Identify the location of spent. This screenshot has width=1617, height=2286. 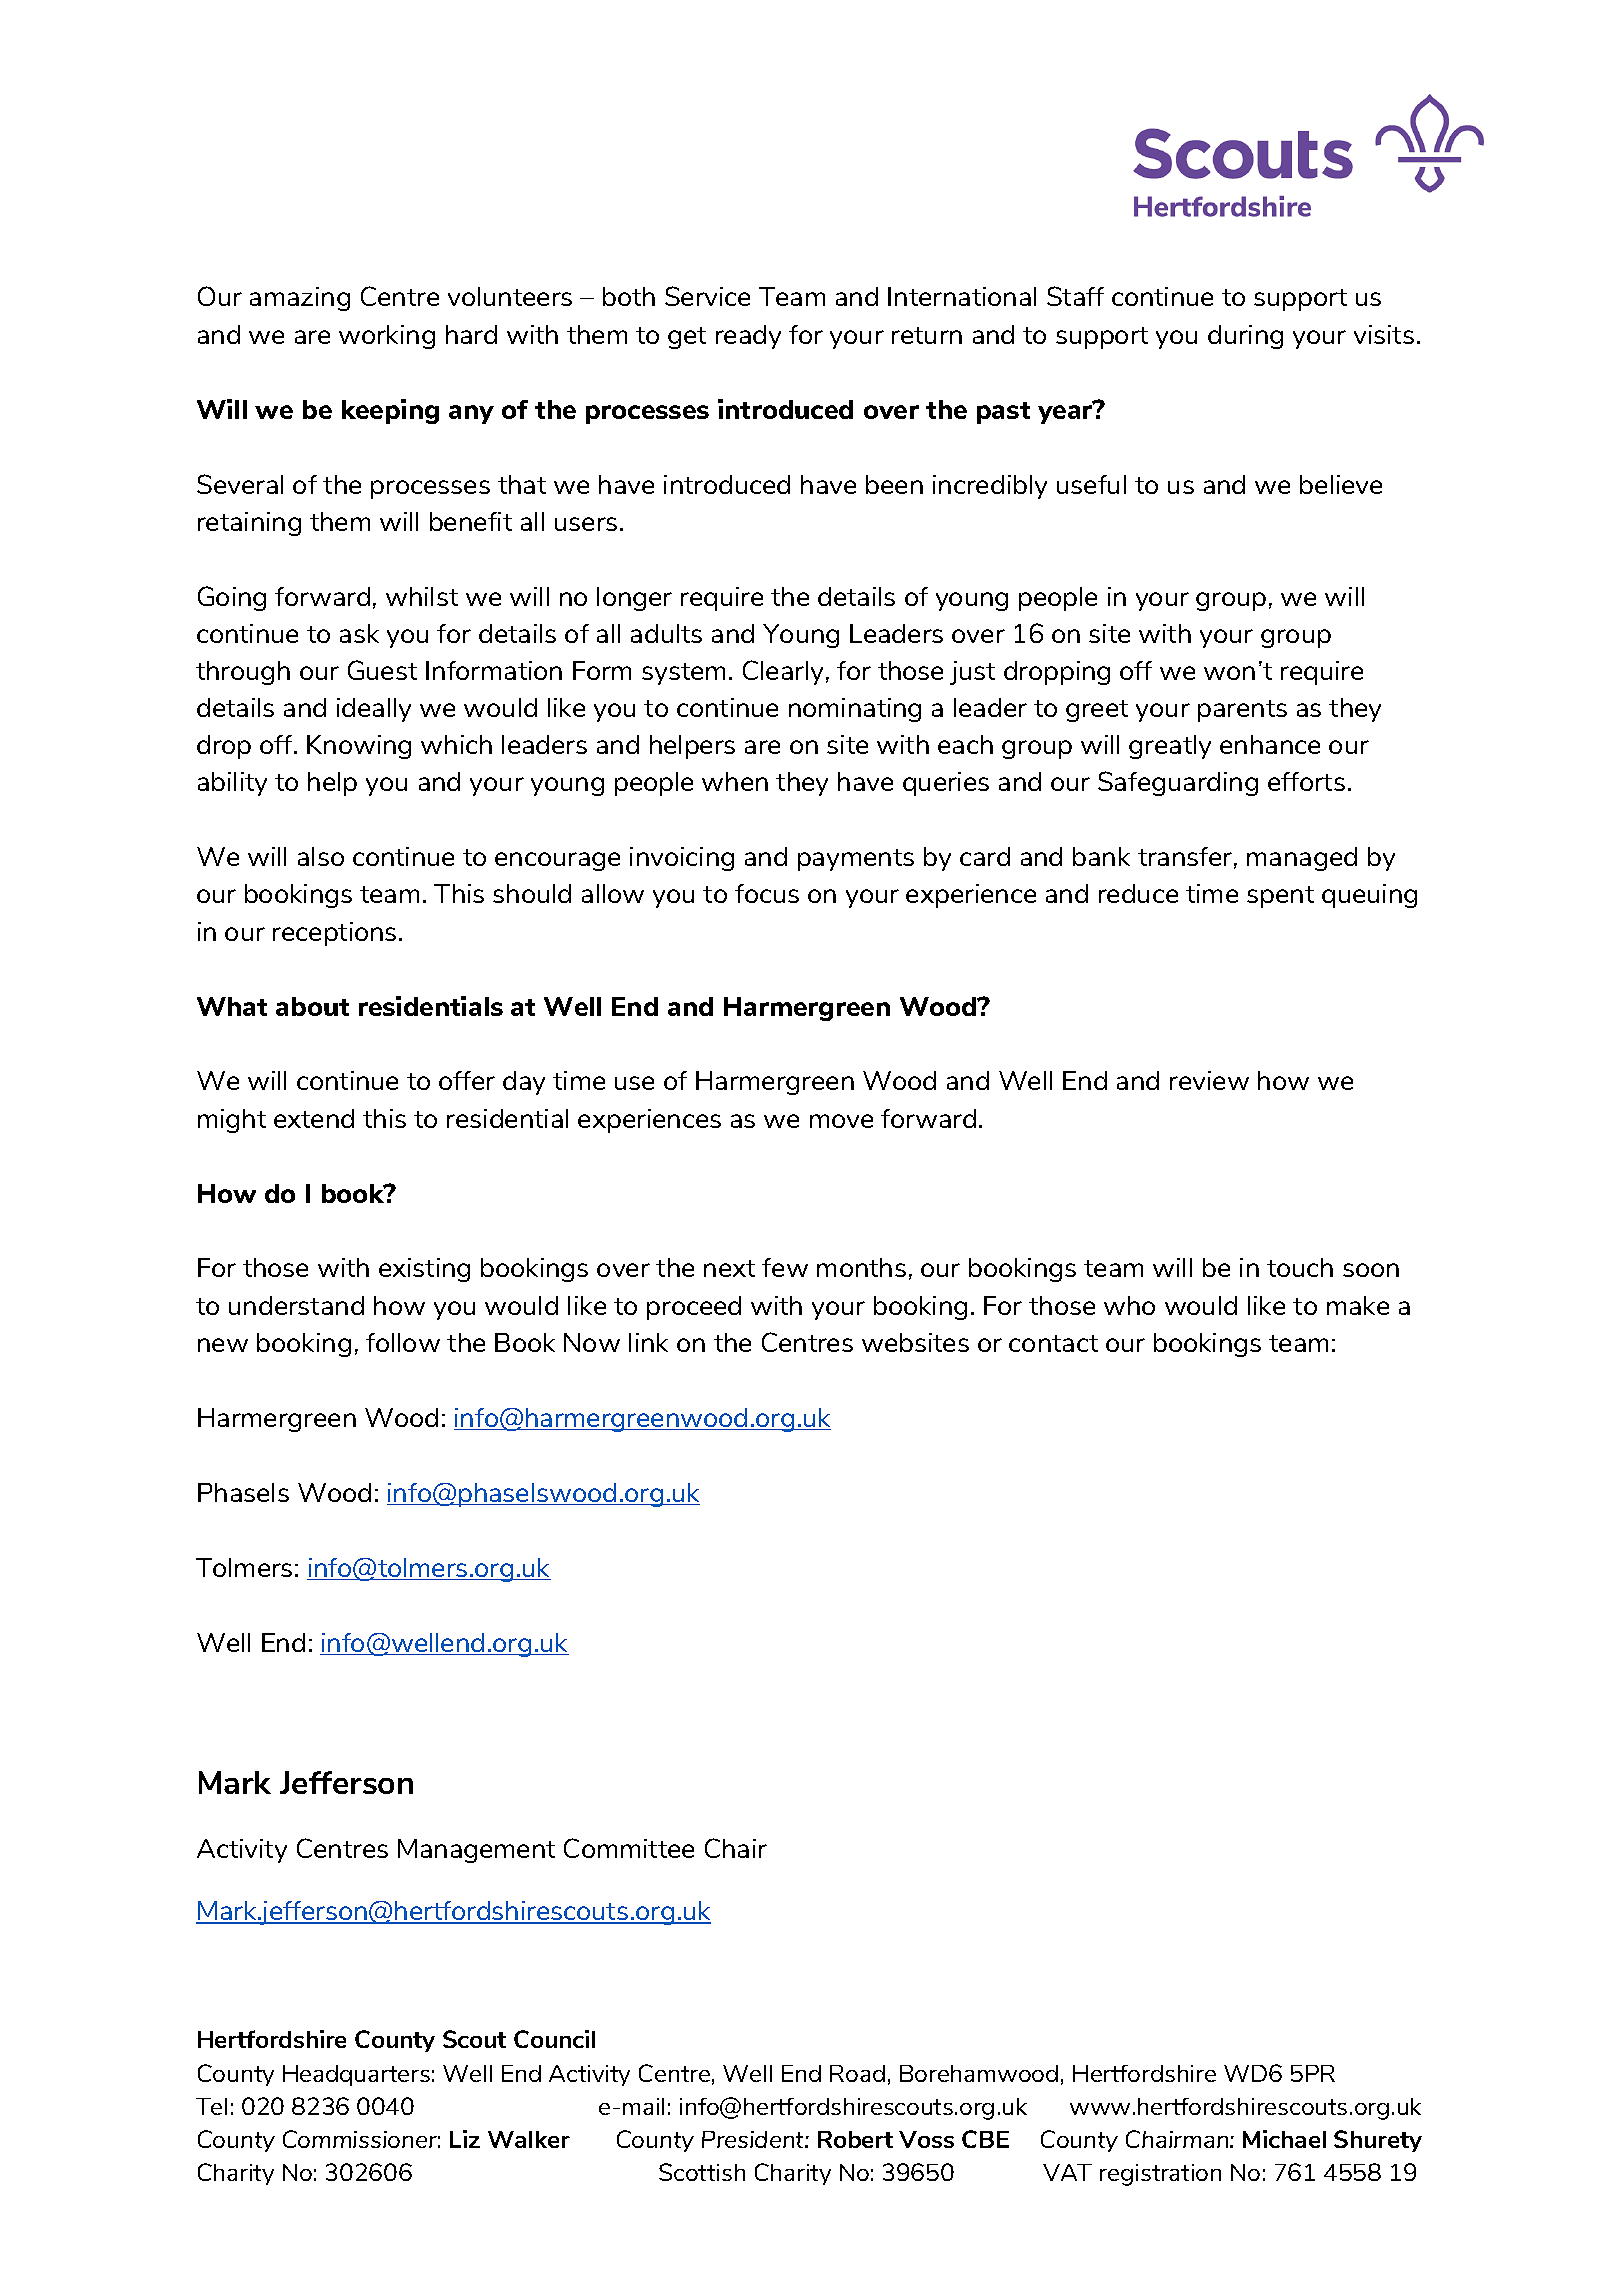
(1280, 897).
